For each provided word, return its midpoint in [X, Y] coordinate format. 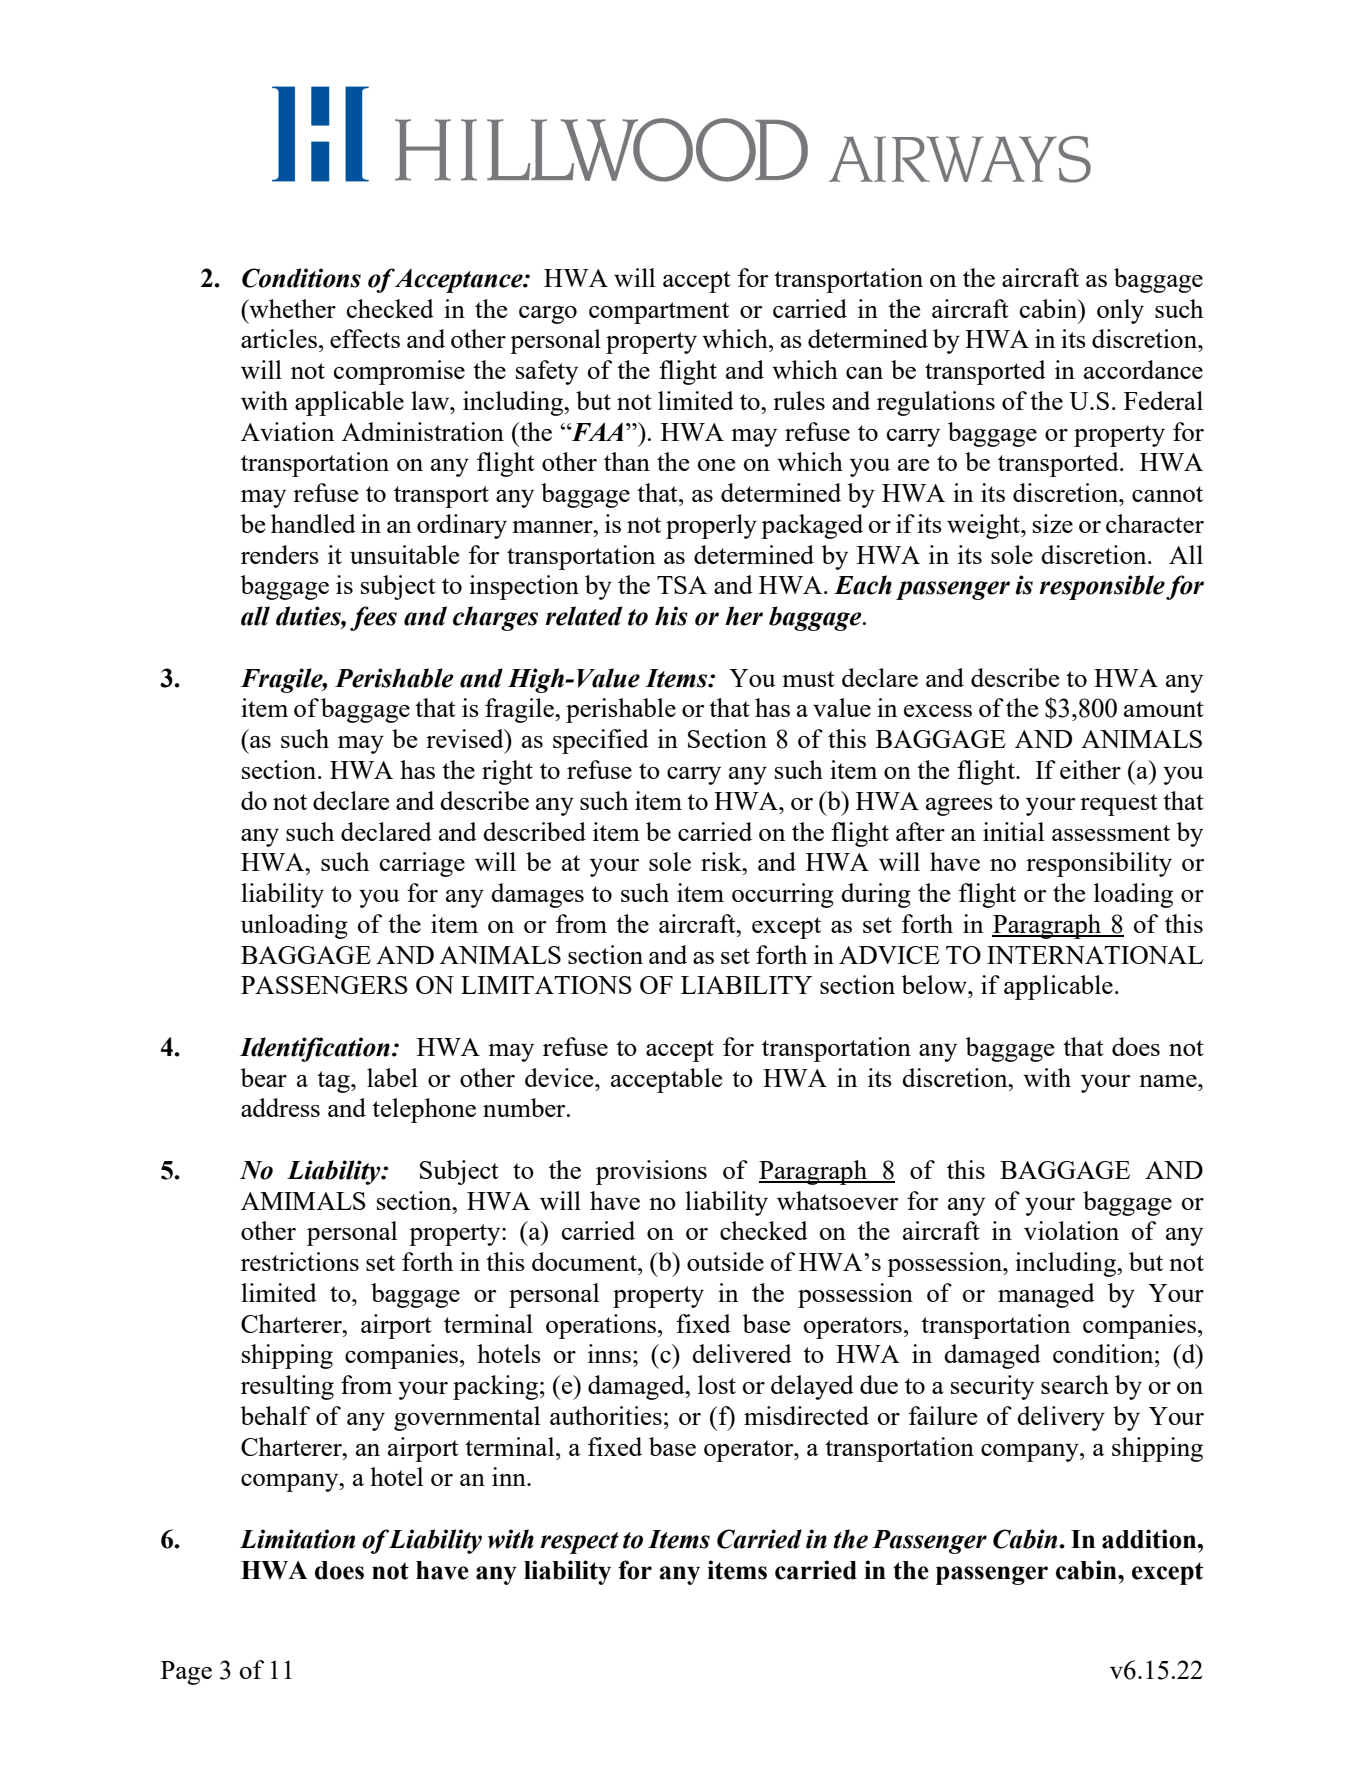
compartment [659, 313]
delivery [1061, 1418]
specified [601, 741]
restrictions [300, 1261]
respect [579, 1543]
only [1120, 311]
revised [466, 738]
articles [279, 338]
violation [1071, 1230]
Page [186, 1673]
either [1090, 769]
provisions [651, 1172]
